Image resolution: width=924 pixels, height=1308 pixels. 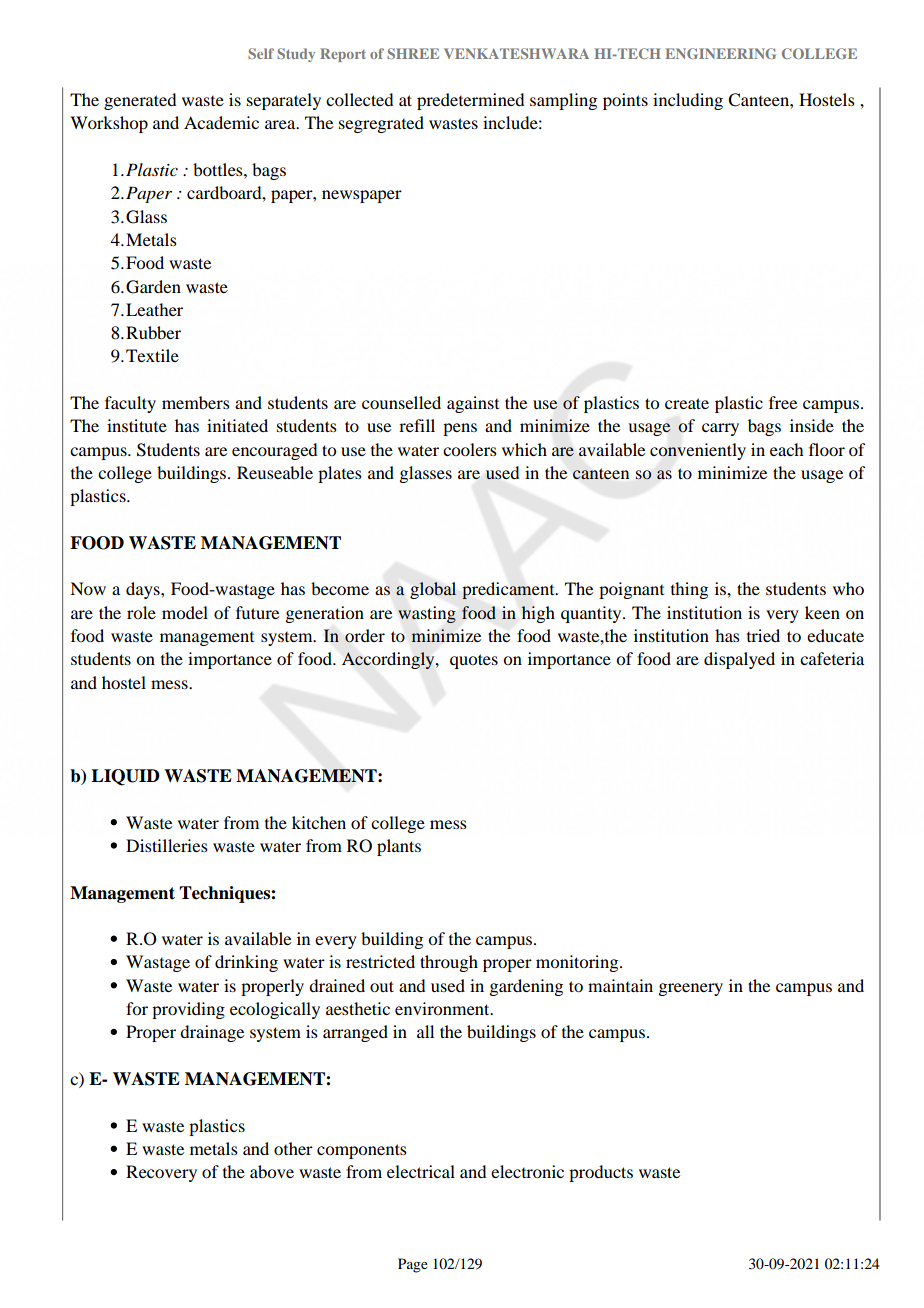 What do you see at coordinates (470, 449) in the screenshot?
I see `coolers` at bounding box center [470, 449].
